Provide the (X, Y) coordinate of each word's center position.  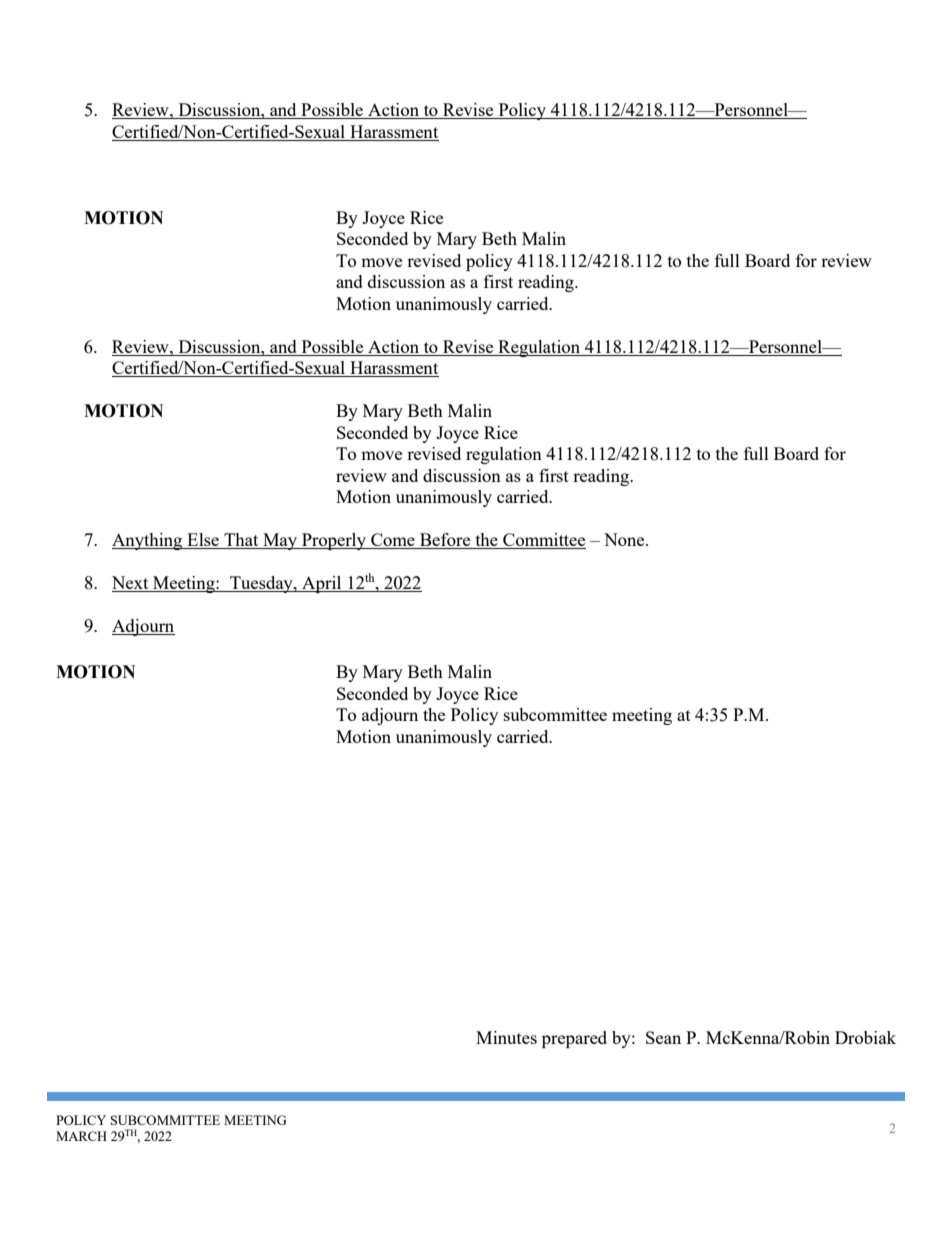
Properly (334, 541)
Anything (148, 541)
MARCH (81, 1136)
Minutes (506, 1037)
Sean (663, 1037)
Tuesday (261, 584)
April (322, 584)
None (625, 539)
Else (203, 541)
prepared (574, 1039)
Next (131, 584)
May (280, 541)
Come (393, 541)
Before (445, 541)
